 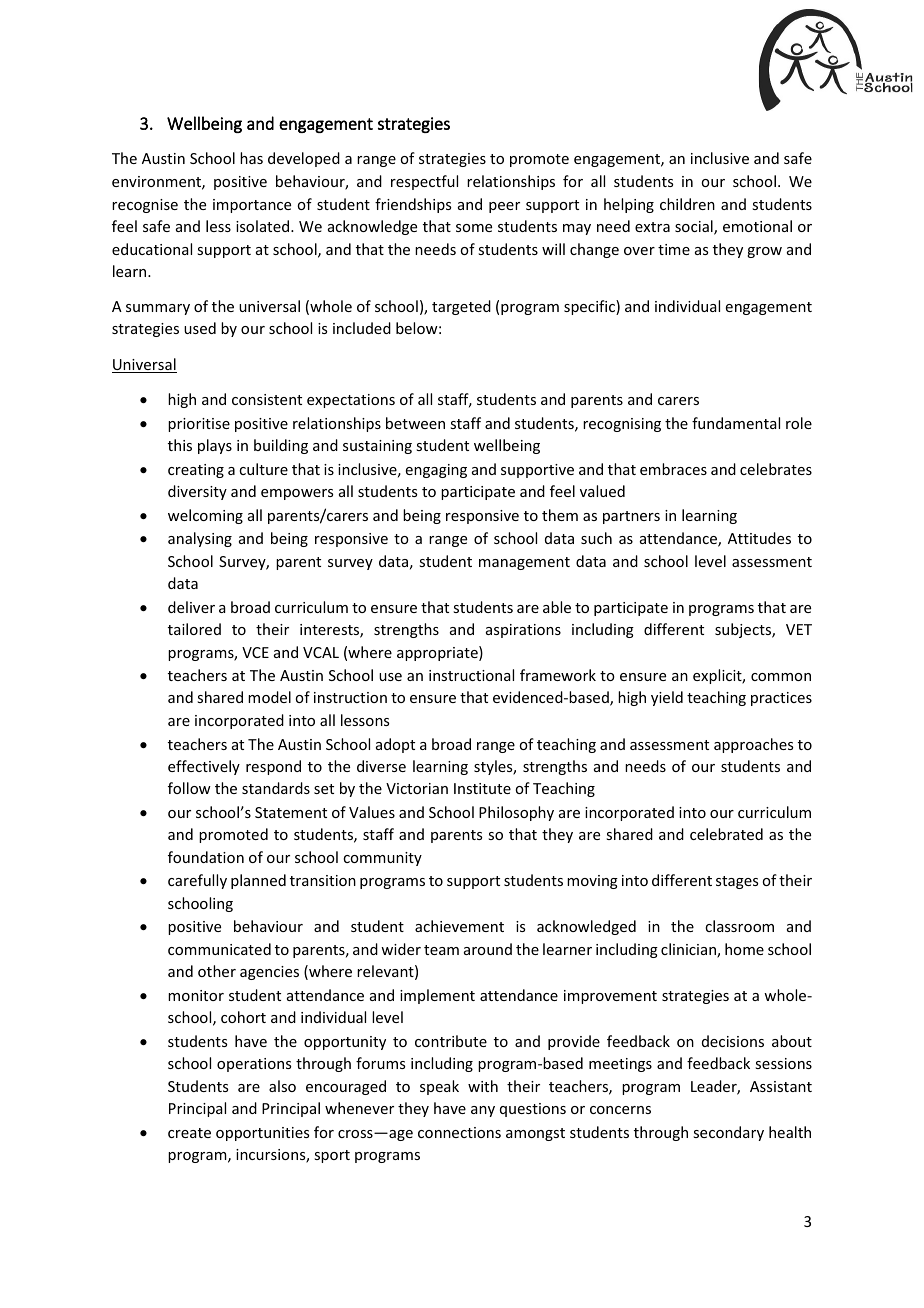 I want to click on create, so click(x=189, y=1133).
